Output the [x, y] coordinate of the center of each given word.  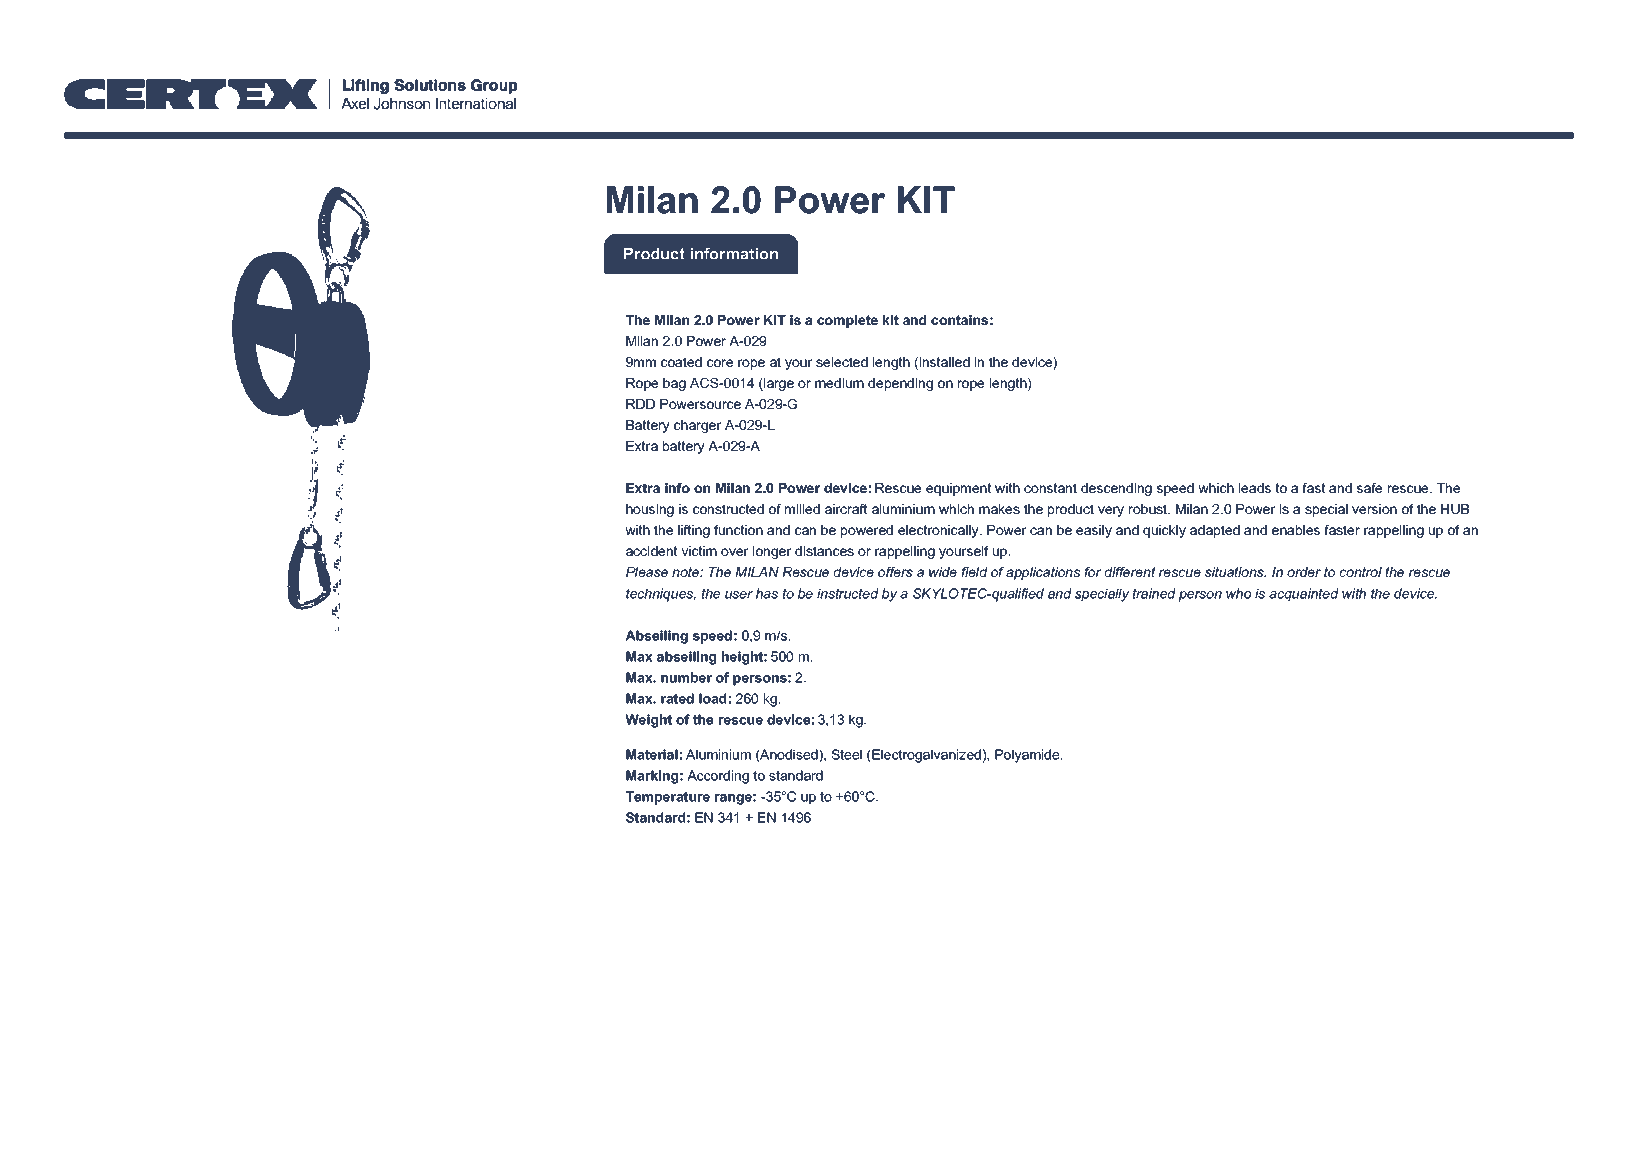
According [718, 777]
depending [900, 384]
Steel [846, 754]
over [735, 552]
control [1361, 572]
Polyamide [1028, 756]
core [720, 363]
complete [847, 321]
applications [1043, 573]
